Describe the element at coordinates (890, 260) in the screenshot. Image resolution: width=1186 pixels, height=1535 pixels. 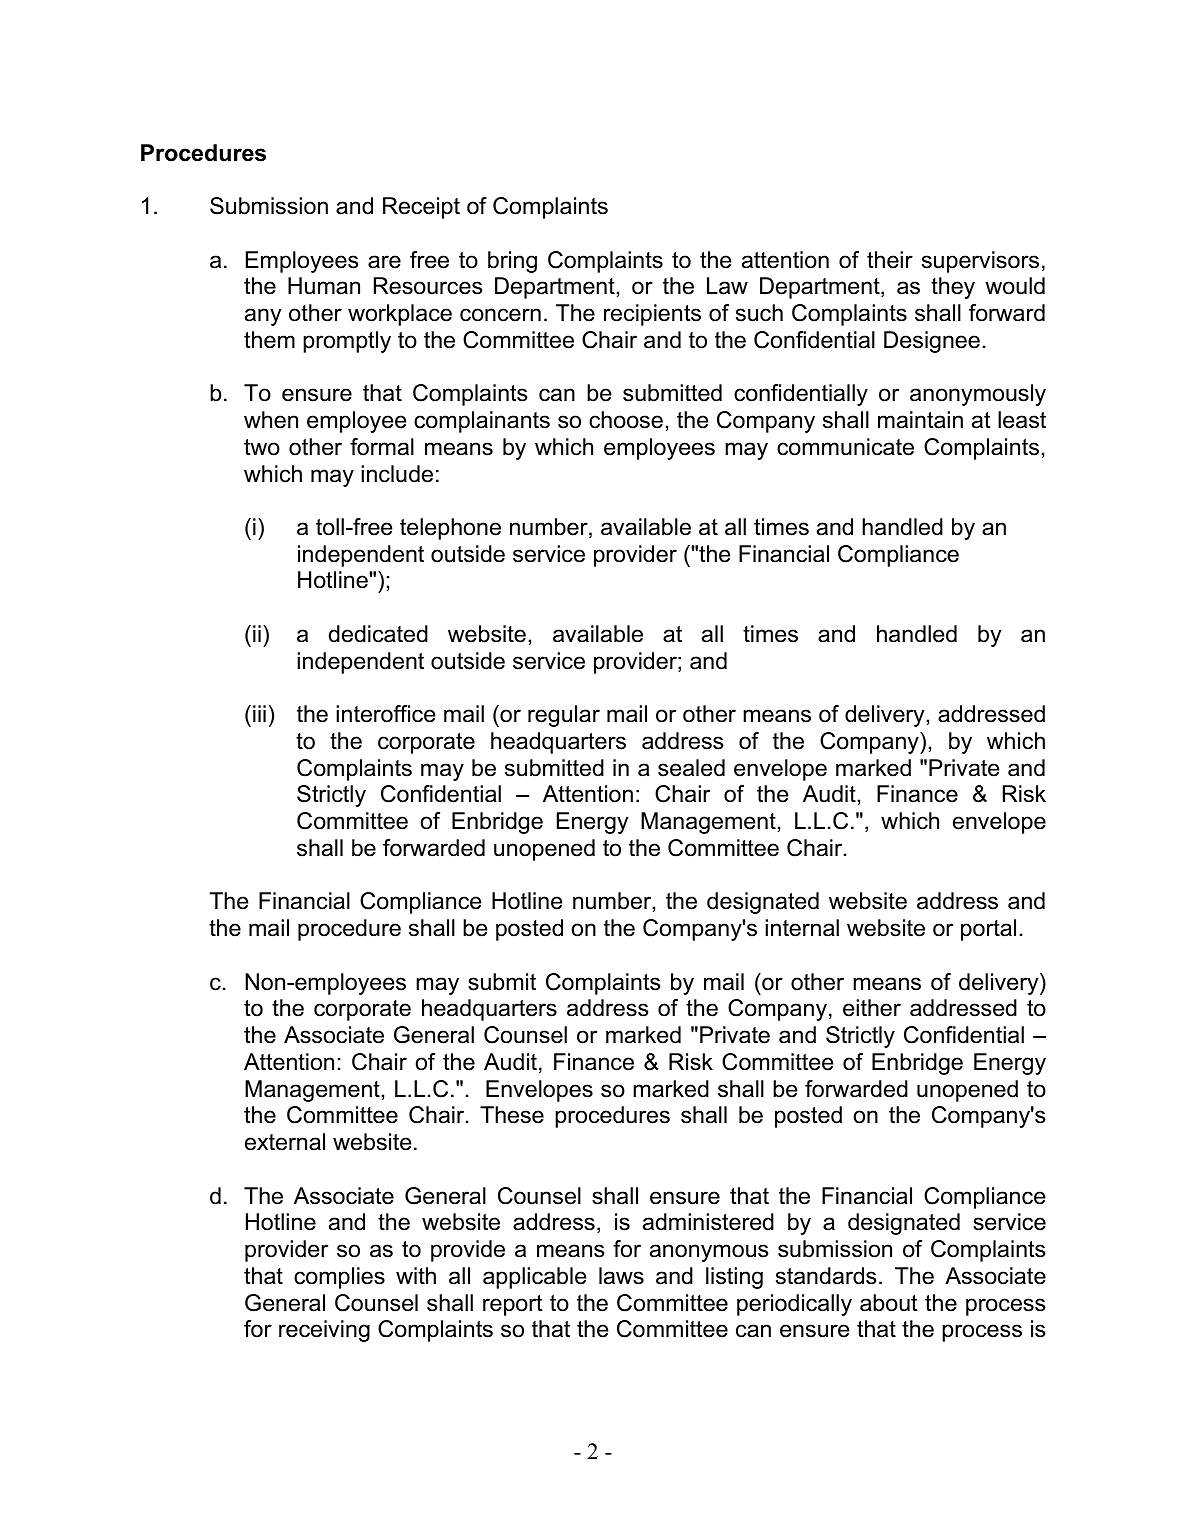
I see `their` at that location.
